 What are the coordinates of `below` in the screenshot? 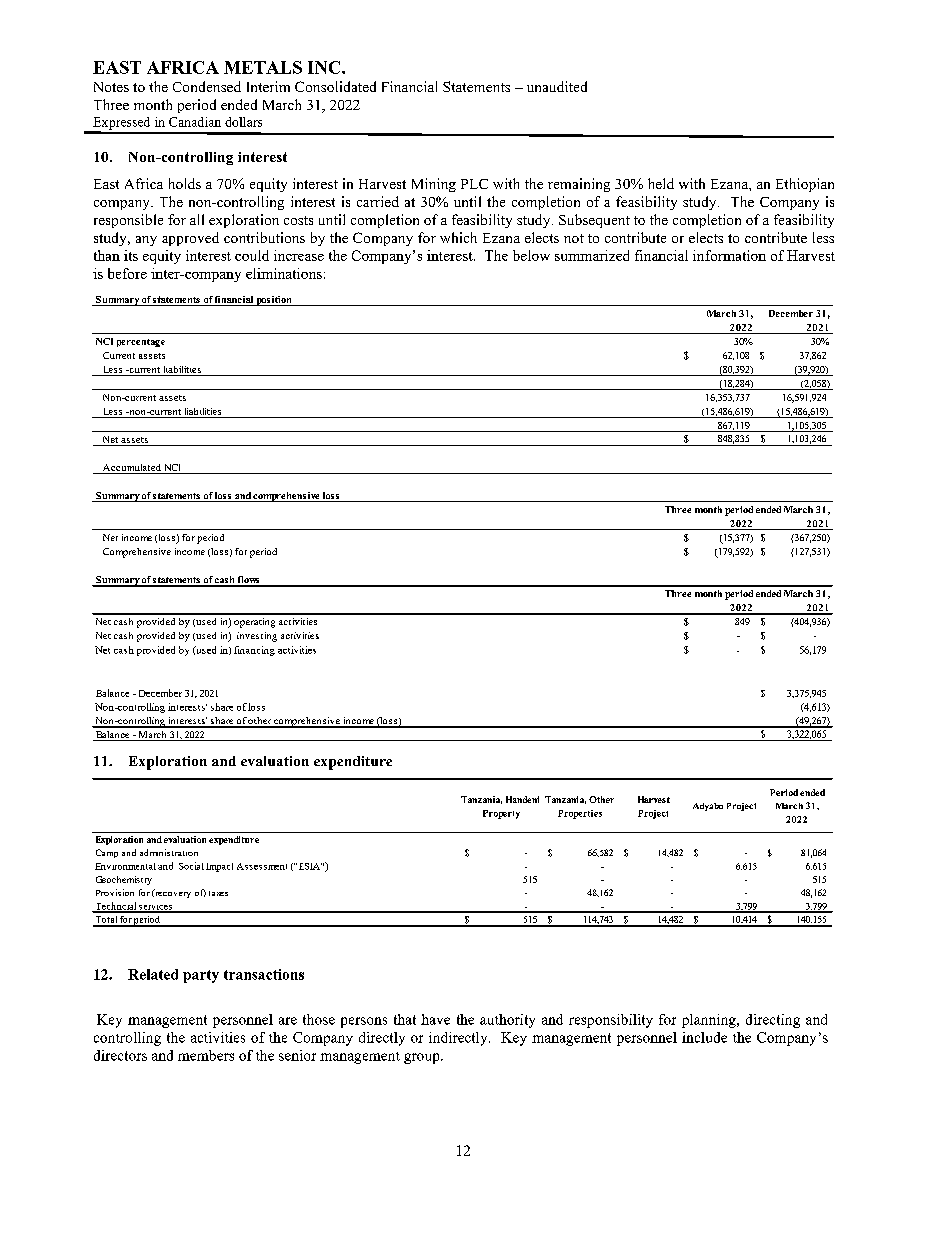 It's located at (531, 255).
